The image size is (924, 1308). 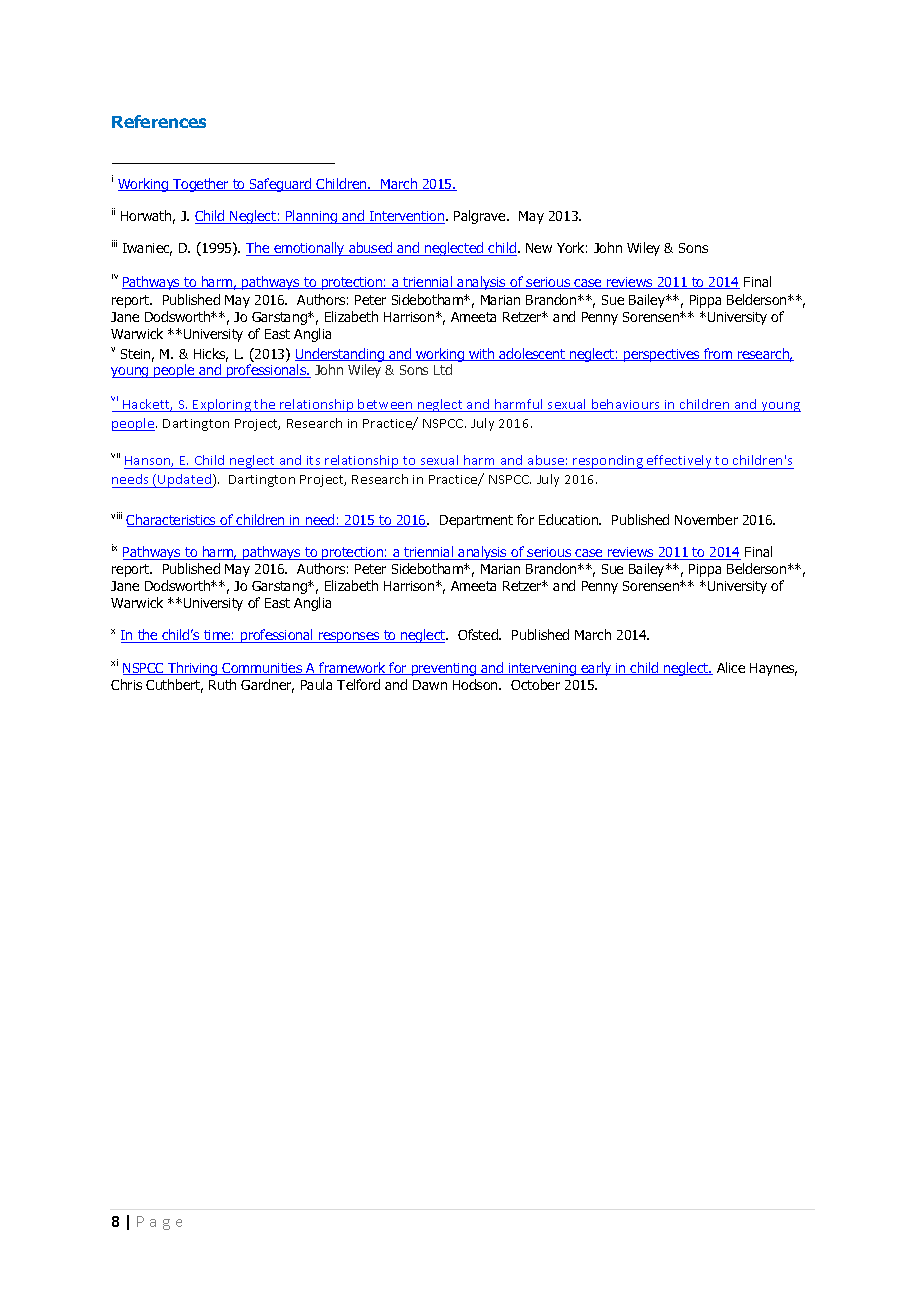 I want to click on York, so click(x=572, y=247).
